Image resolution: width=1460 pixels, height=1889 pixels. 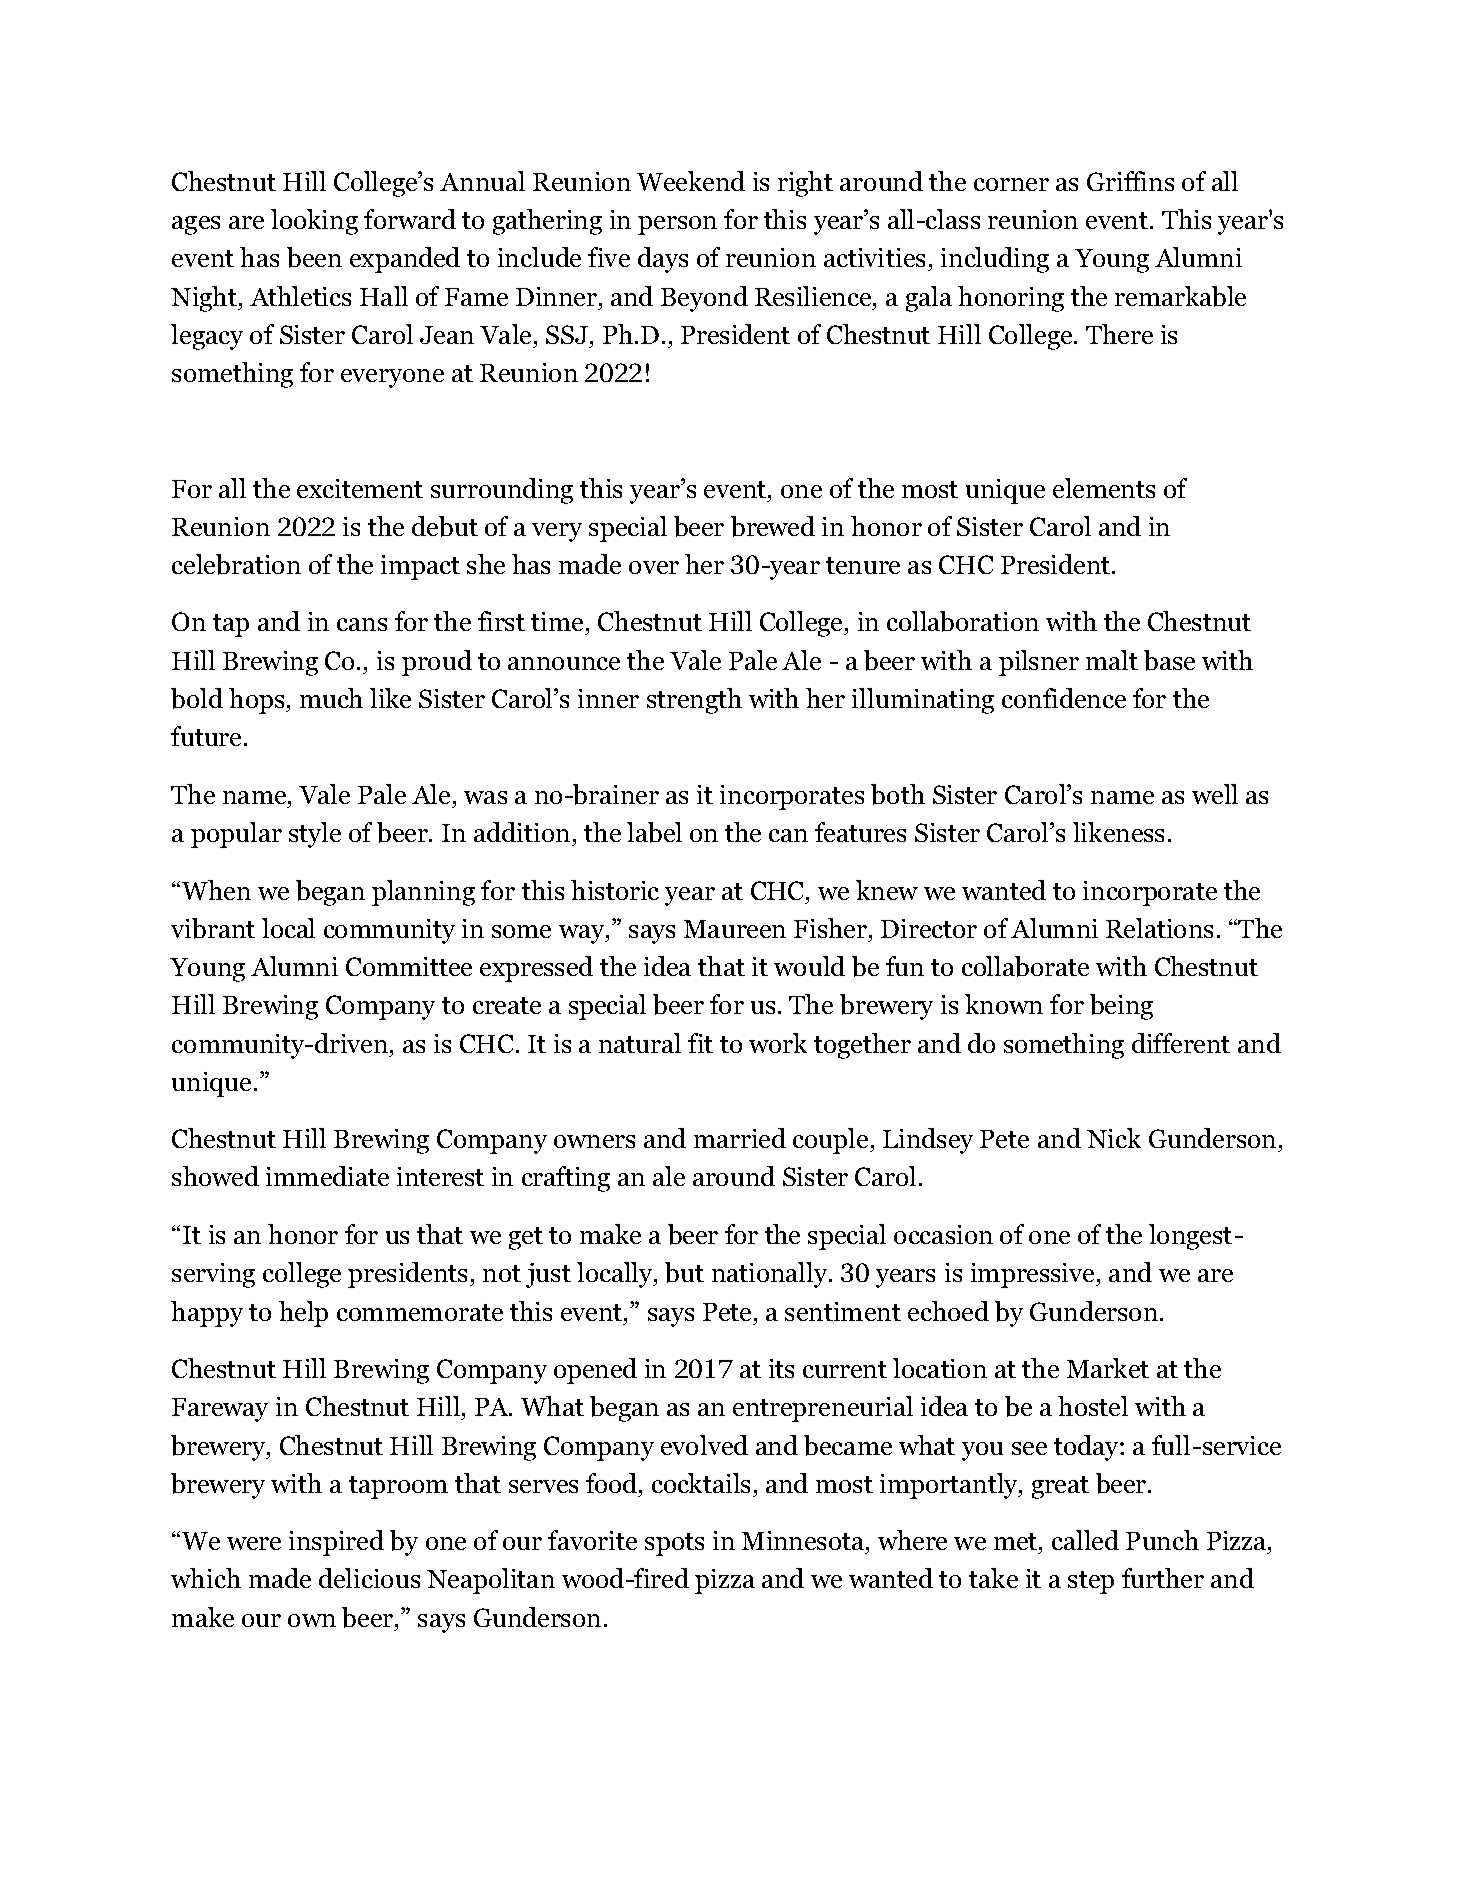 What do you see at coordinates (1130, 181) in the screenshot?
I see `Griffins` at bounding box center [1130, 181].
